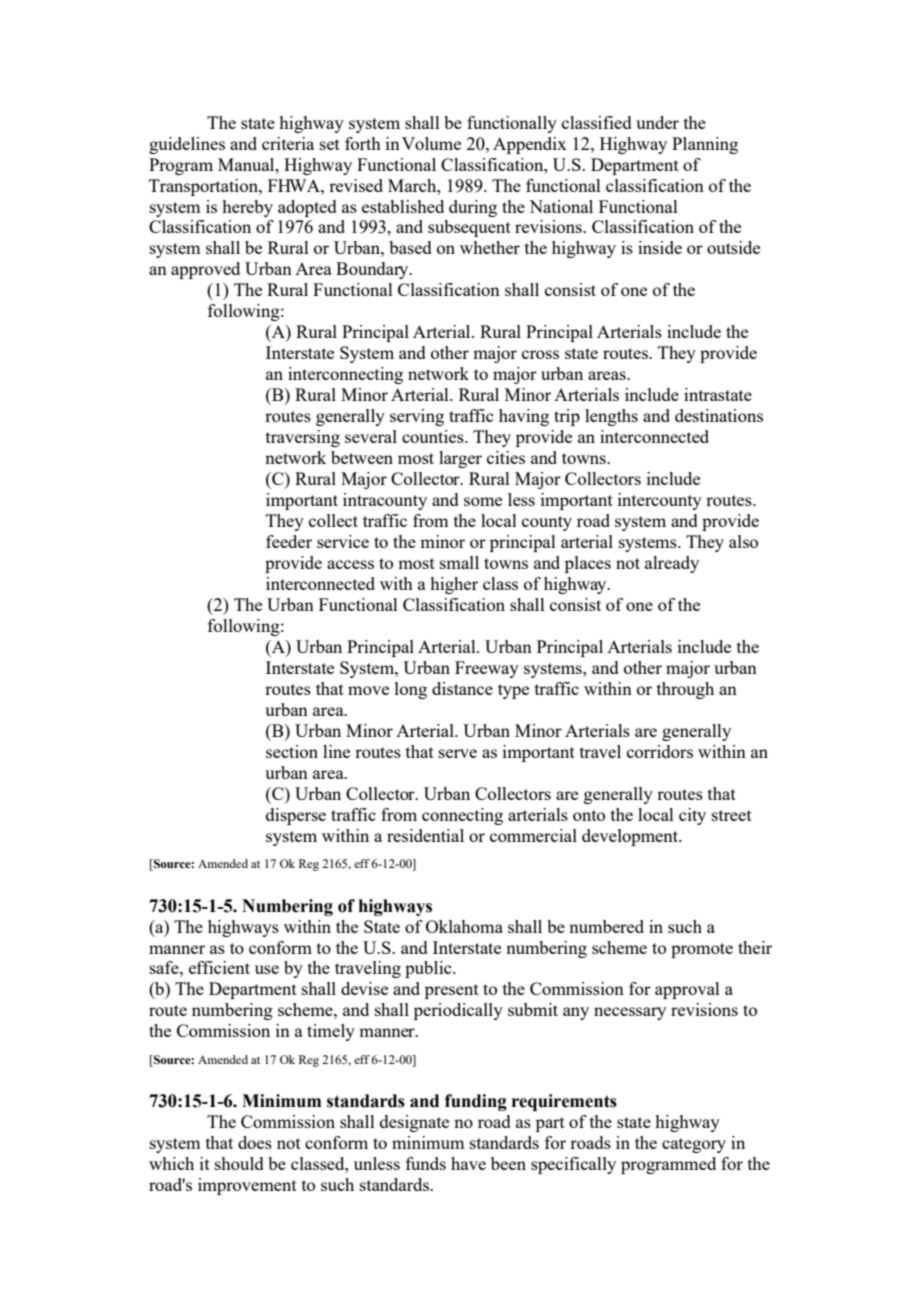 The width and height of the screenshot is (924, 1308). What do you see at coordinates (705, 145) in the screenshot?
I see `Planning` at bounding box center [705, 145].
